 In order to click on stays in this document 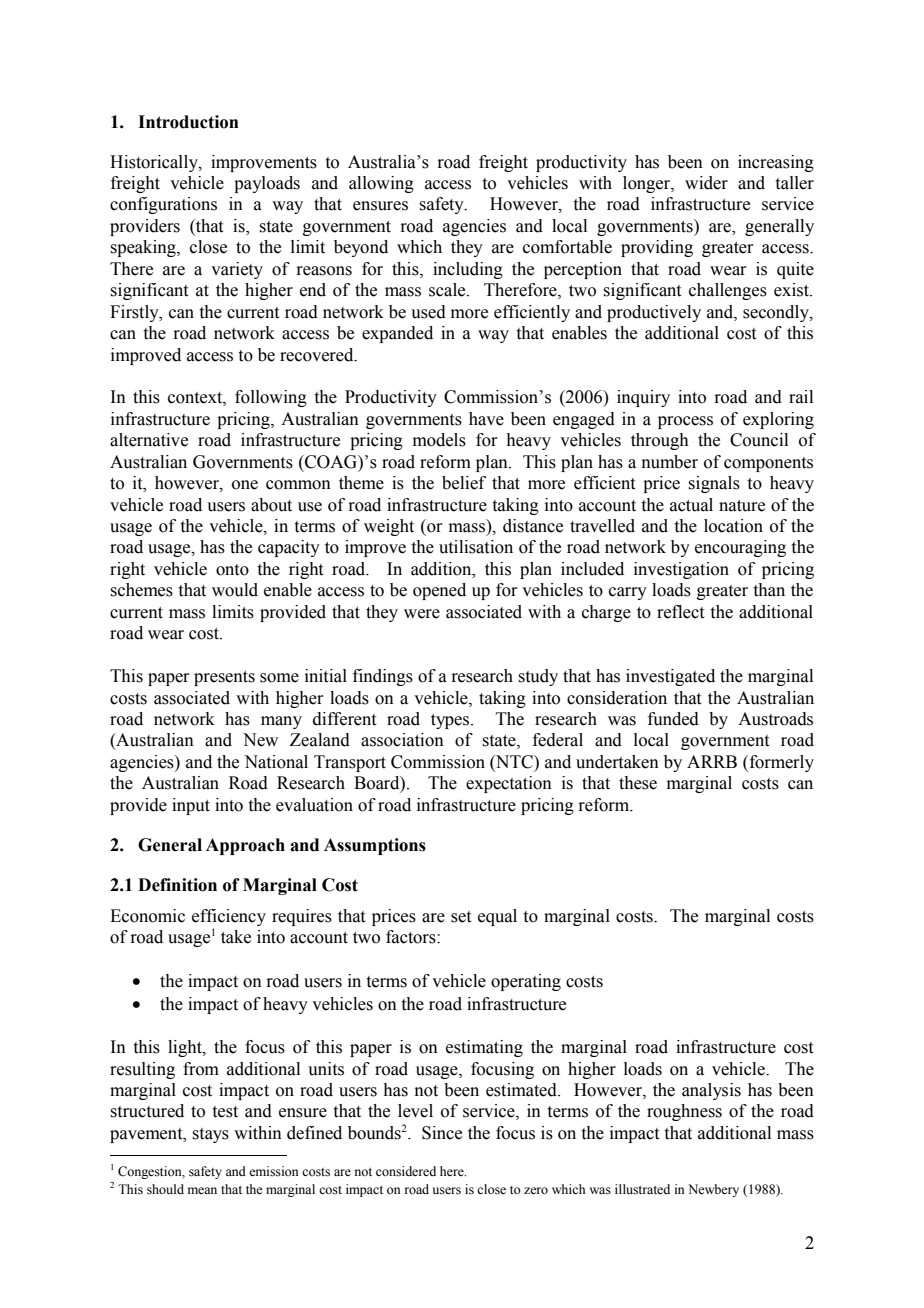, I will do `click(210, 1135)`.
